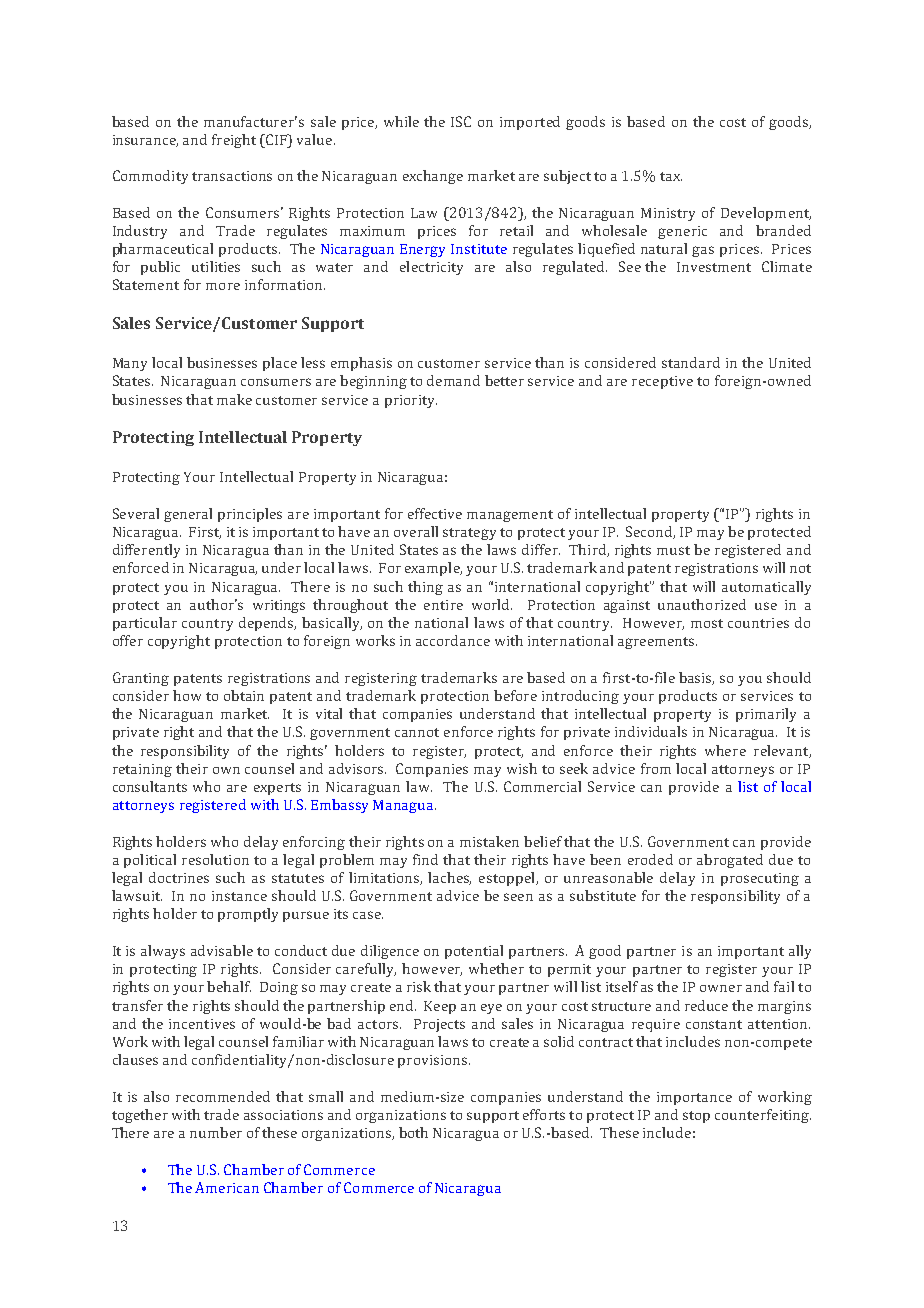 This image has height=1308, width=924. I want to click on make, so click(234, 399).
